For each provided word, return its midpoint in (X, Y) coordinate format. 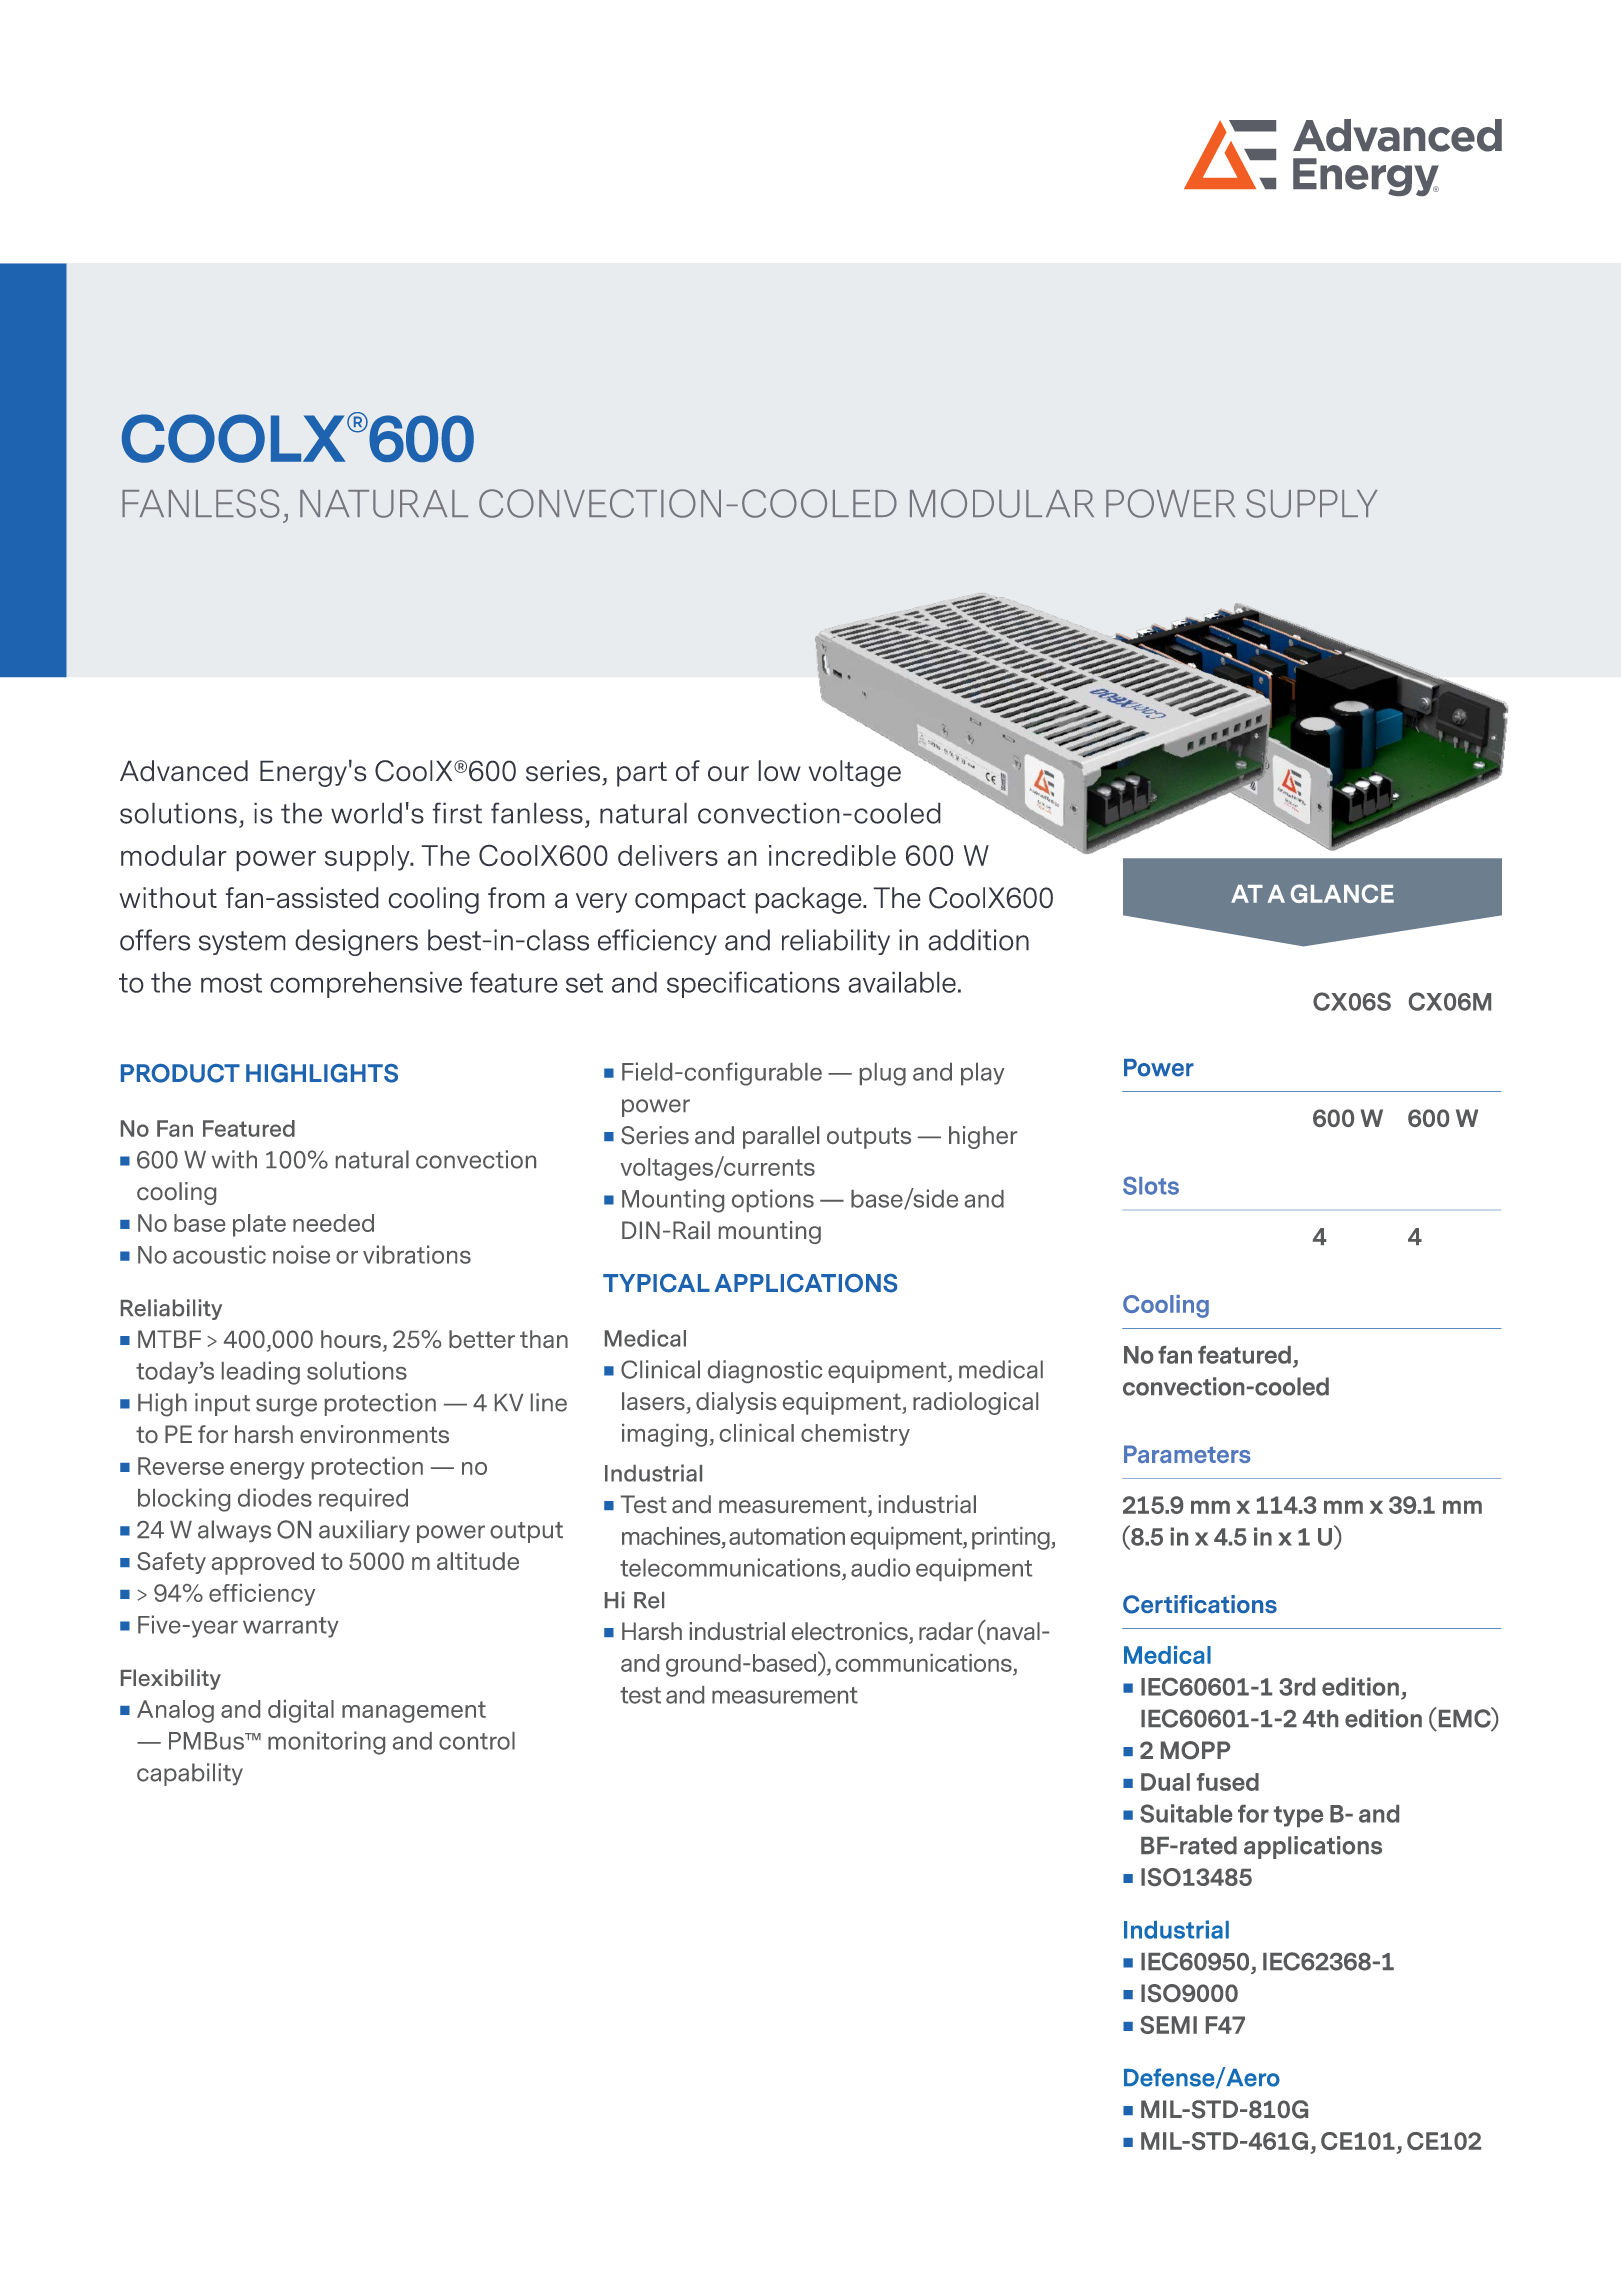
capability (190, 1774)
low (779, 771)
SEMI (1168, 2025)
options (773, 1200)
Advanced (184, 771)
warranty (291, 1627)
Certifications (1200, 1604)
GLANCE (1342, 893)
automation (787, 1536)
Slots (1151, 1185)
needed (333, 1223)
